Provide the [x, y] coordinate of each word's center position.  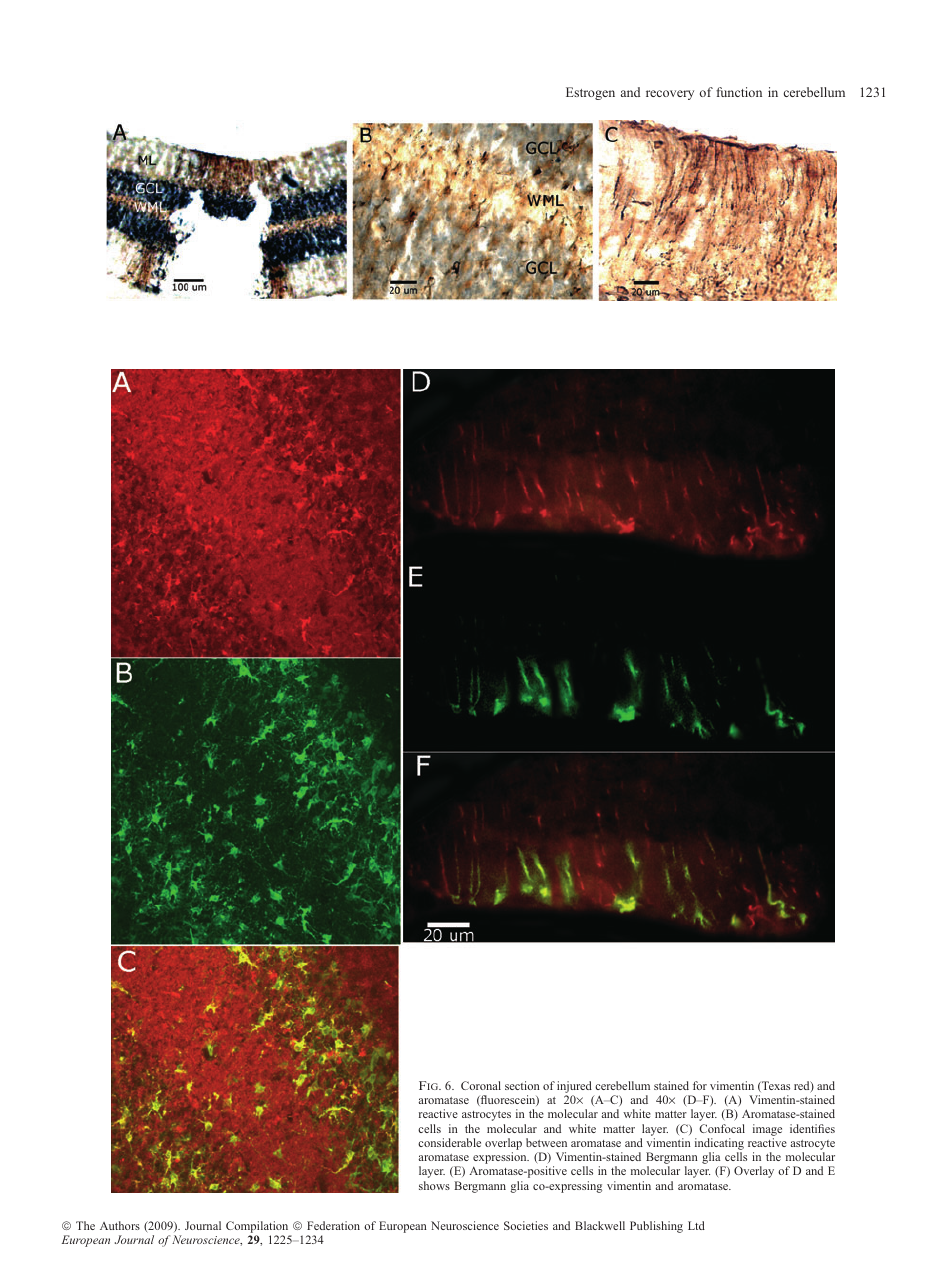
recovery [670, 95]
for [700, 1085]
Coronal [481, 1085]
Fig [430, 1085]
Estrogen [590, 93]
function [739, 92]
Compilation [258, 1228]
